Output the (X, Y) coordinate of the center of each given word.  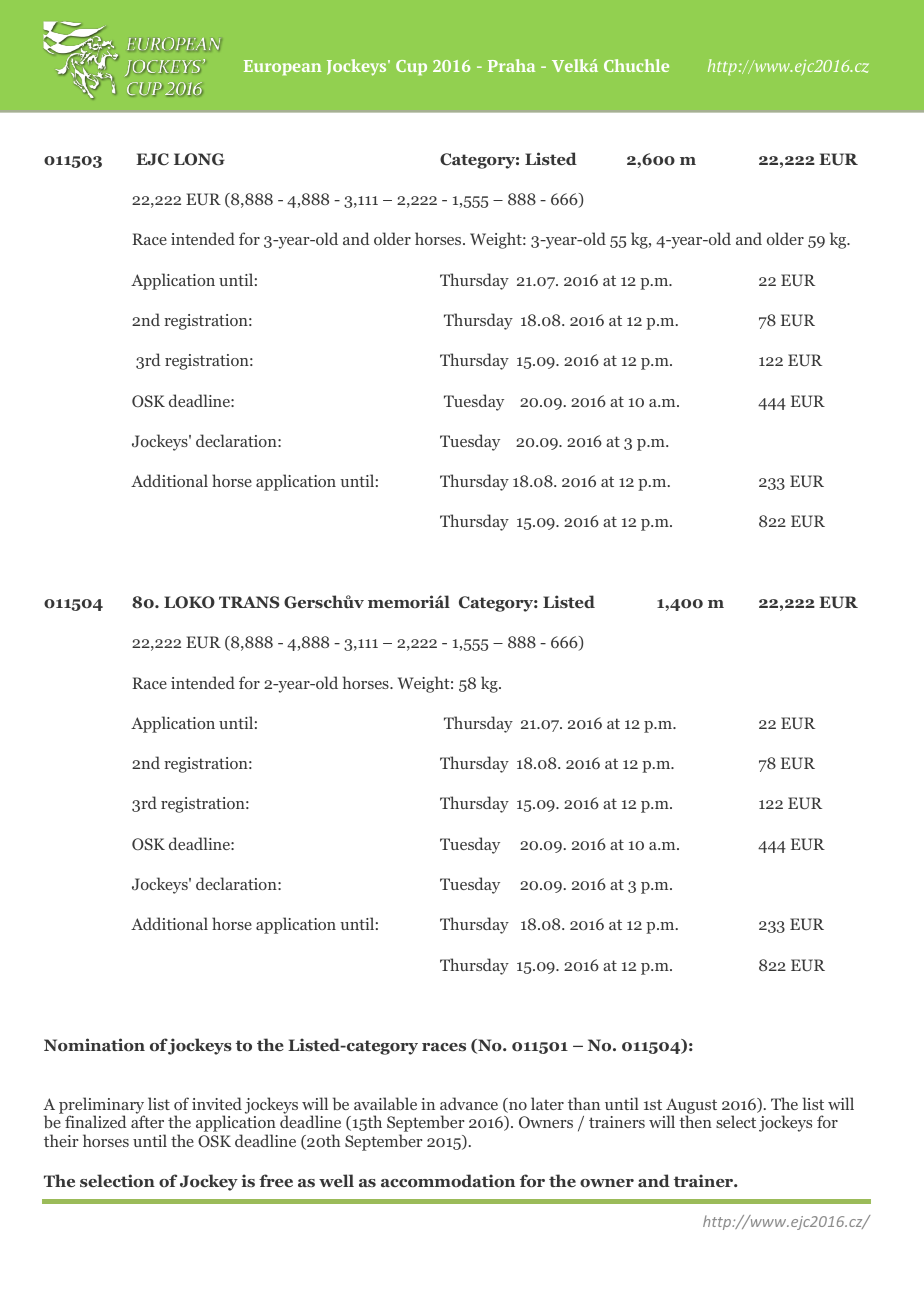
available (385, 1103)
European (283, 67)
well (336, 1180)
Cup (411, 67)
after (147, 1121)
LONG (199, 159)
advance (469, 1103)
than (584, 1103)
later (547, 1103)
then (695, 1121)
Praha (511, 65)
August (690, 1107)
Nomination (94, 1044)
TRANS (249, 602)
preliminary (102, 1107)
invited (217, 1103)
